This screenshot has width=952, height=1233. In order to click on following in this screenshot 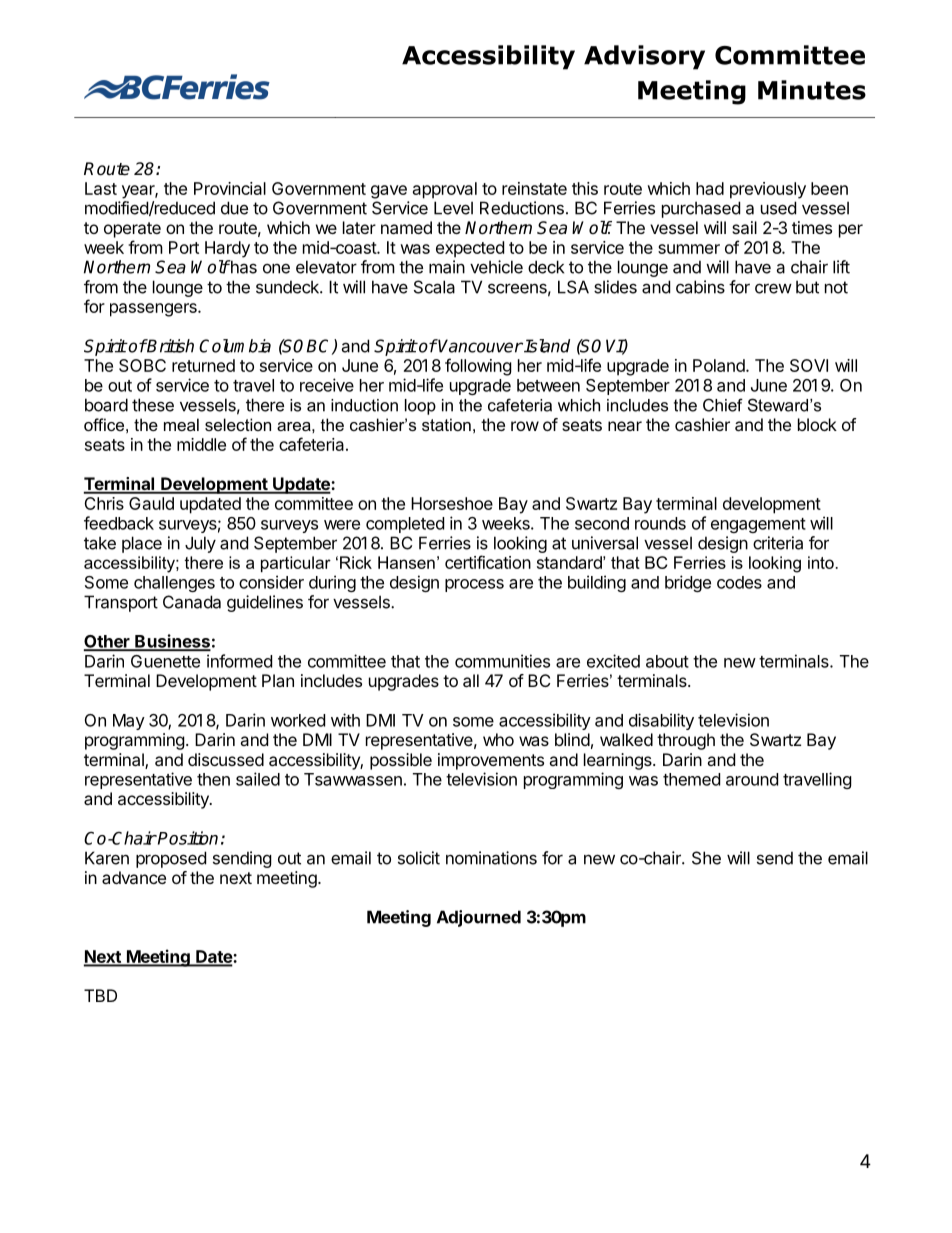, I will do `click(478, 367)`.
